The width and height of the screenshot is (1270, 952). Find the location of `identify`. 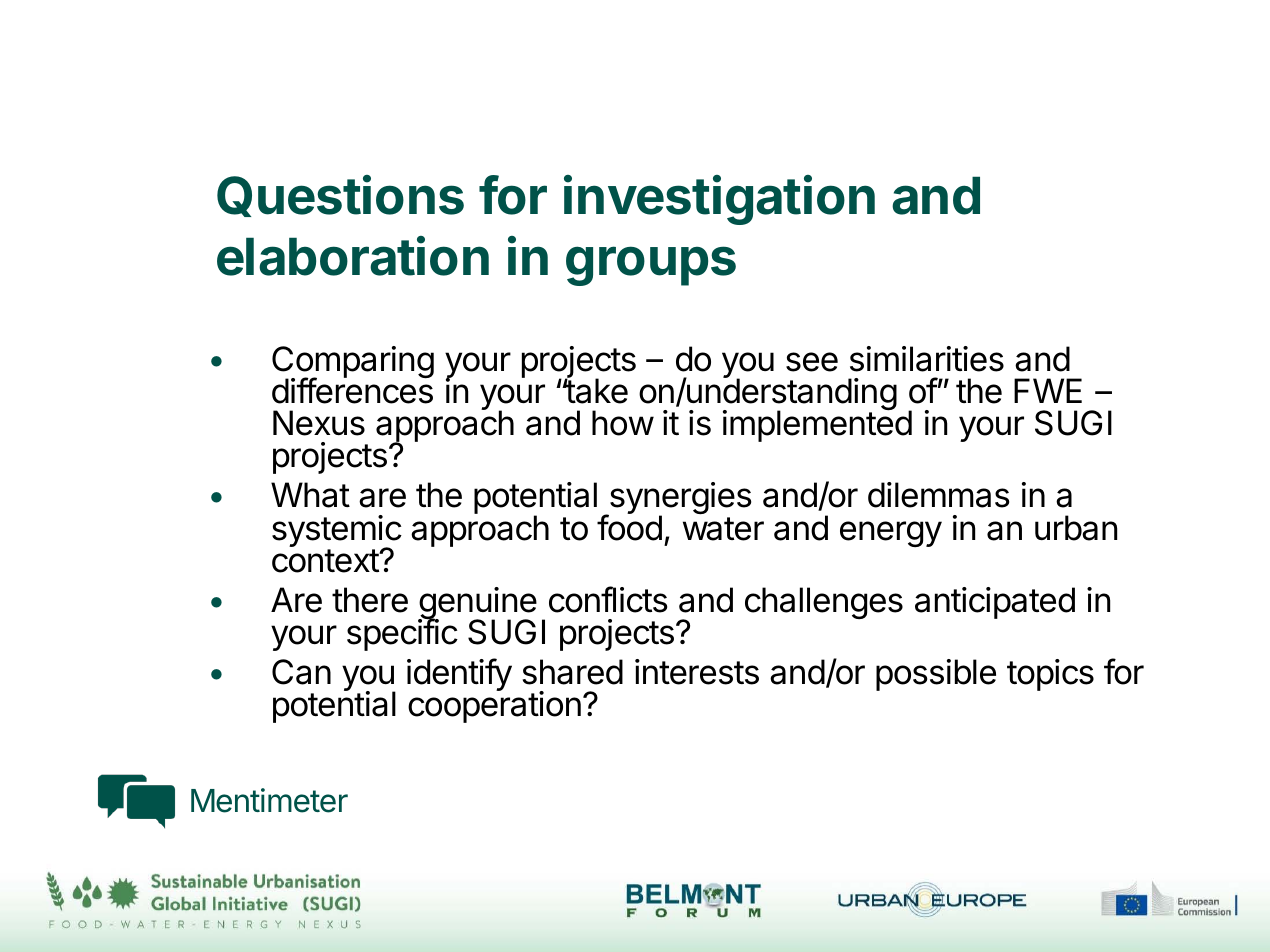

identify is located at coordinates (459, 674).
